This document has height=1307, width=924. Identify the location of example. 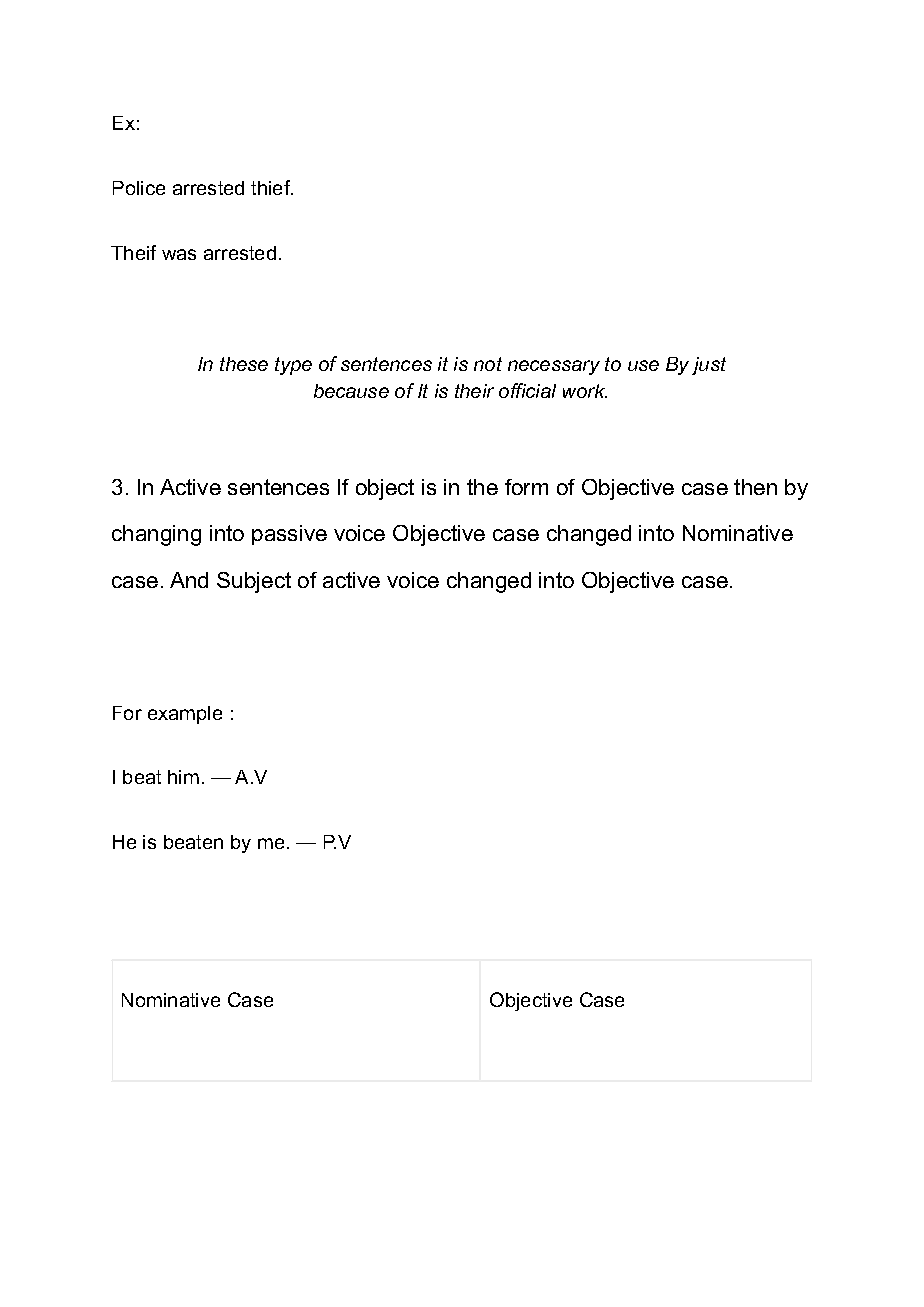
(185, 715).
